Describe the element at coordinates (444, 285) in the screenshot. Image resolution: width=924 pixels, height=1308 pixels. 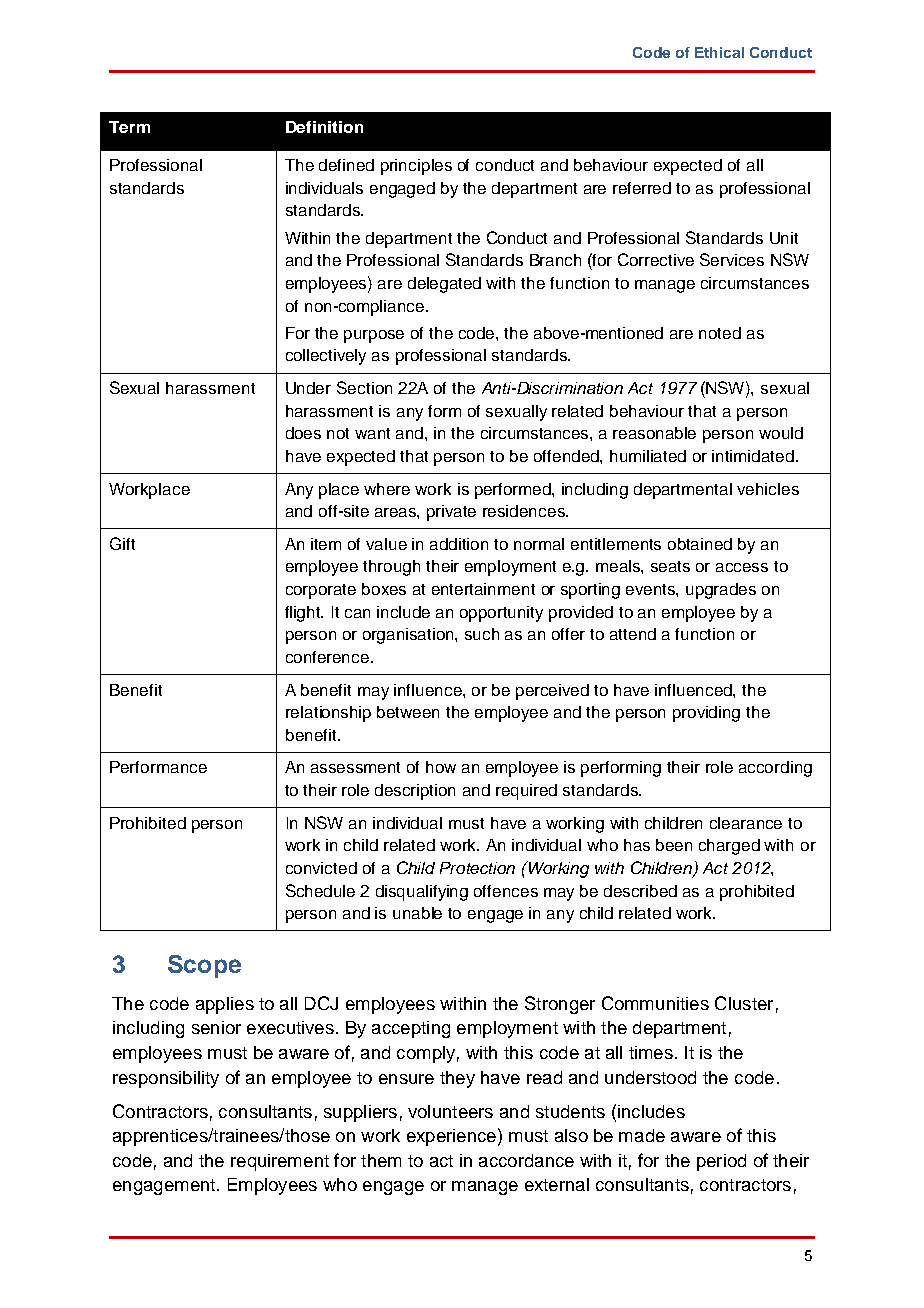
I see `delegated` at that location.
